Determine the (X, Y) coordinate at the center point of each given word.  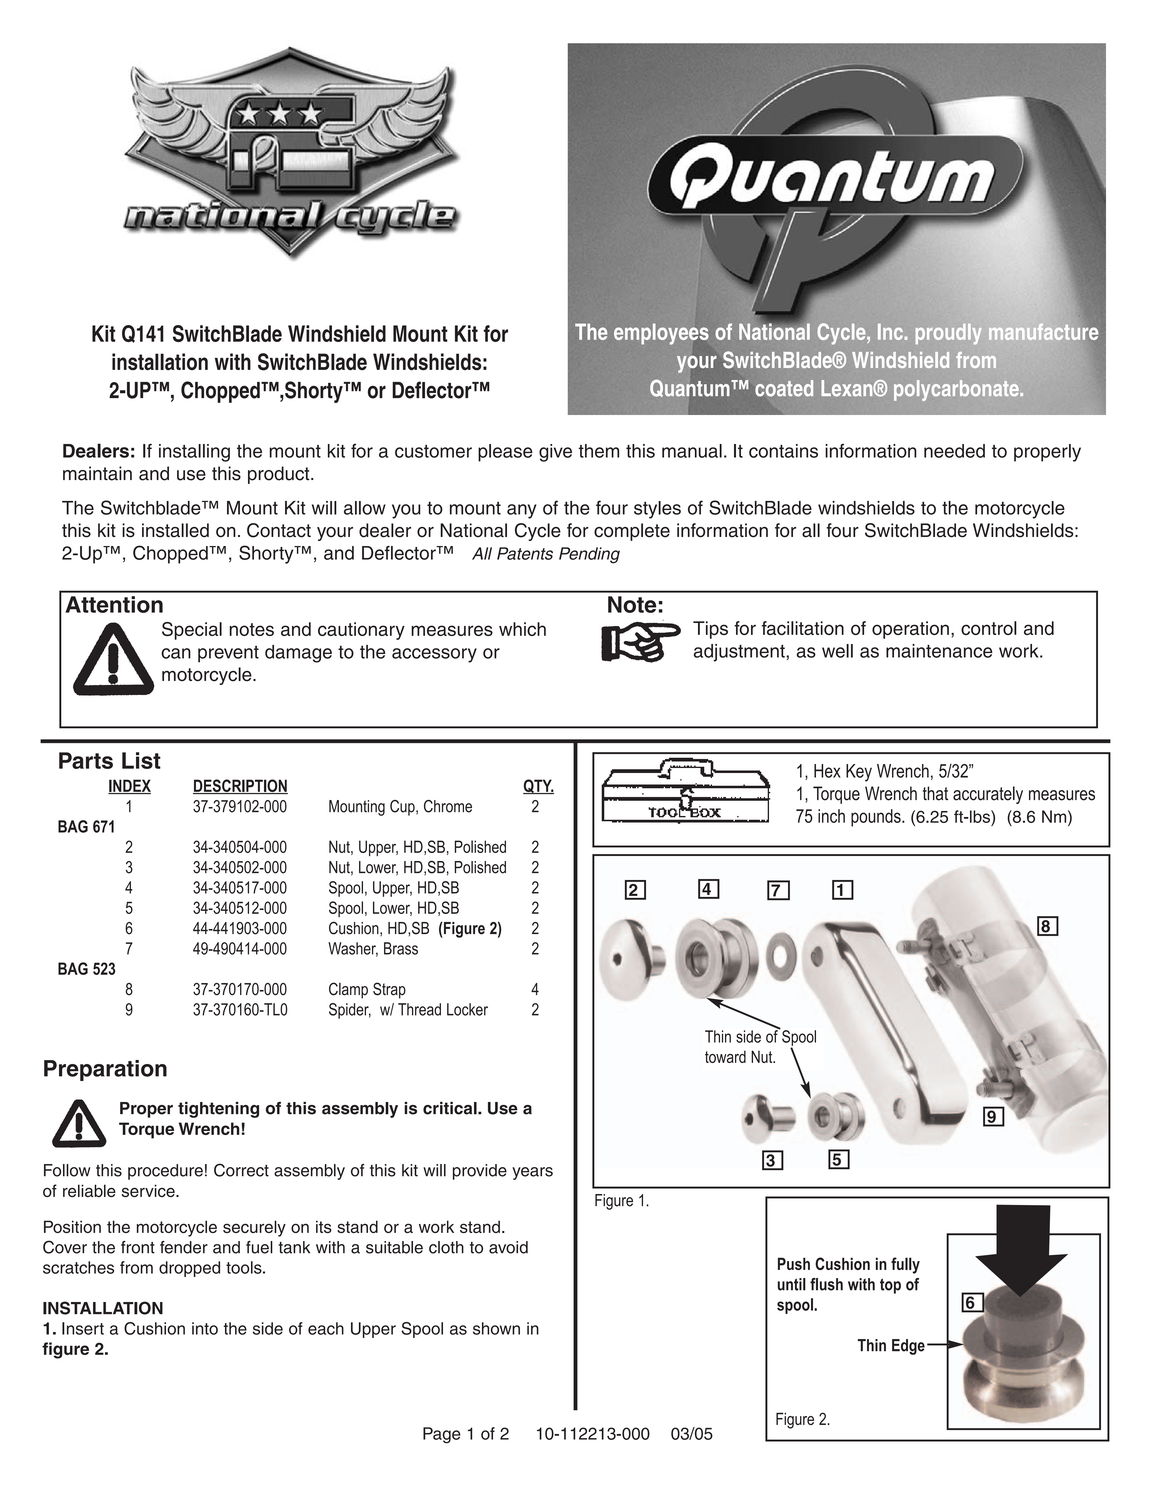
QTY (538, 786)
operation (910, 630)
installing (194, 453)
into (205, 1328)
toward (725, 1056)
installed (175, 530)
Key (859, 773)
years (532, 1173)
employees (661, 334)
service (149, 1190)
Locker (467, 1009)
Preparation (105, 1070)
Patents (525, 553)
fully (905, 1265)
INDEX (129, 786)
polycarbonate (957, 390)
